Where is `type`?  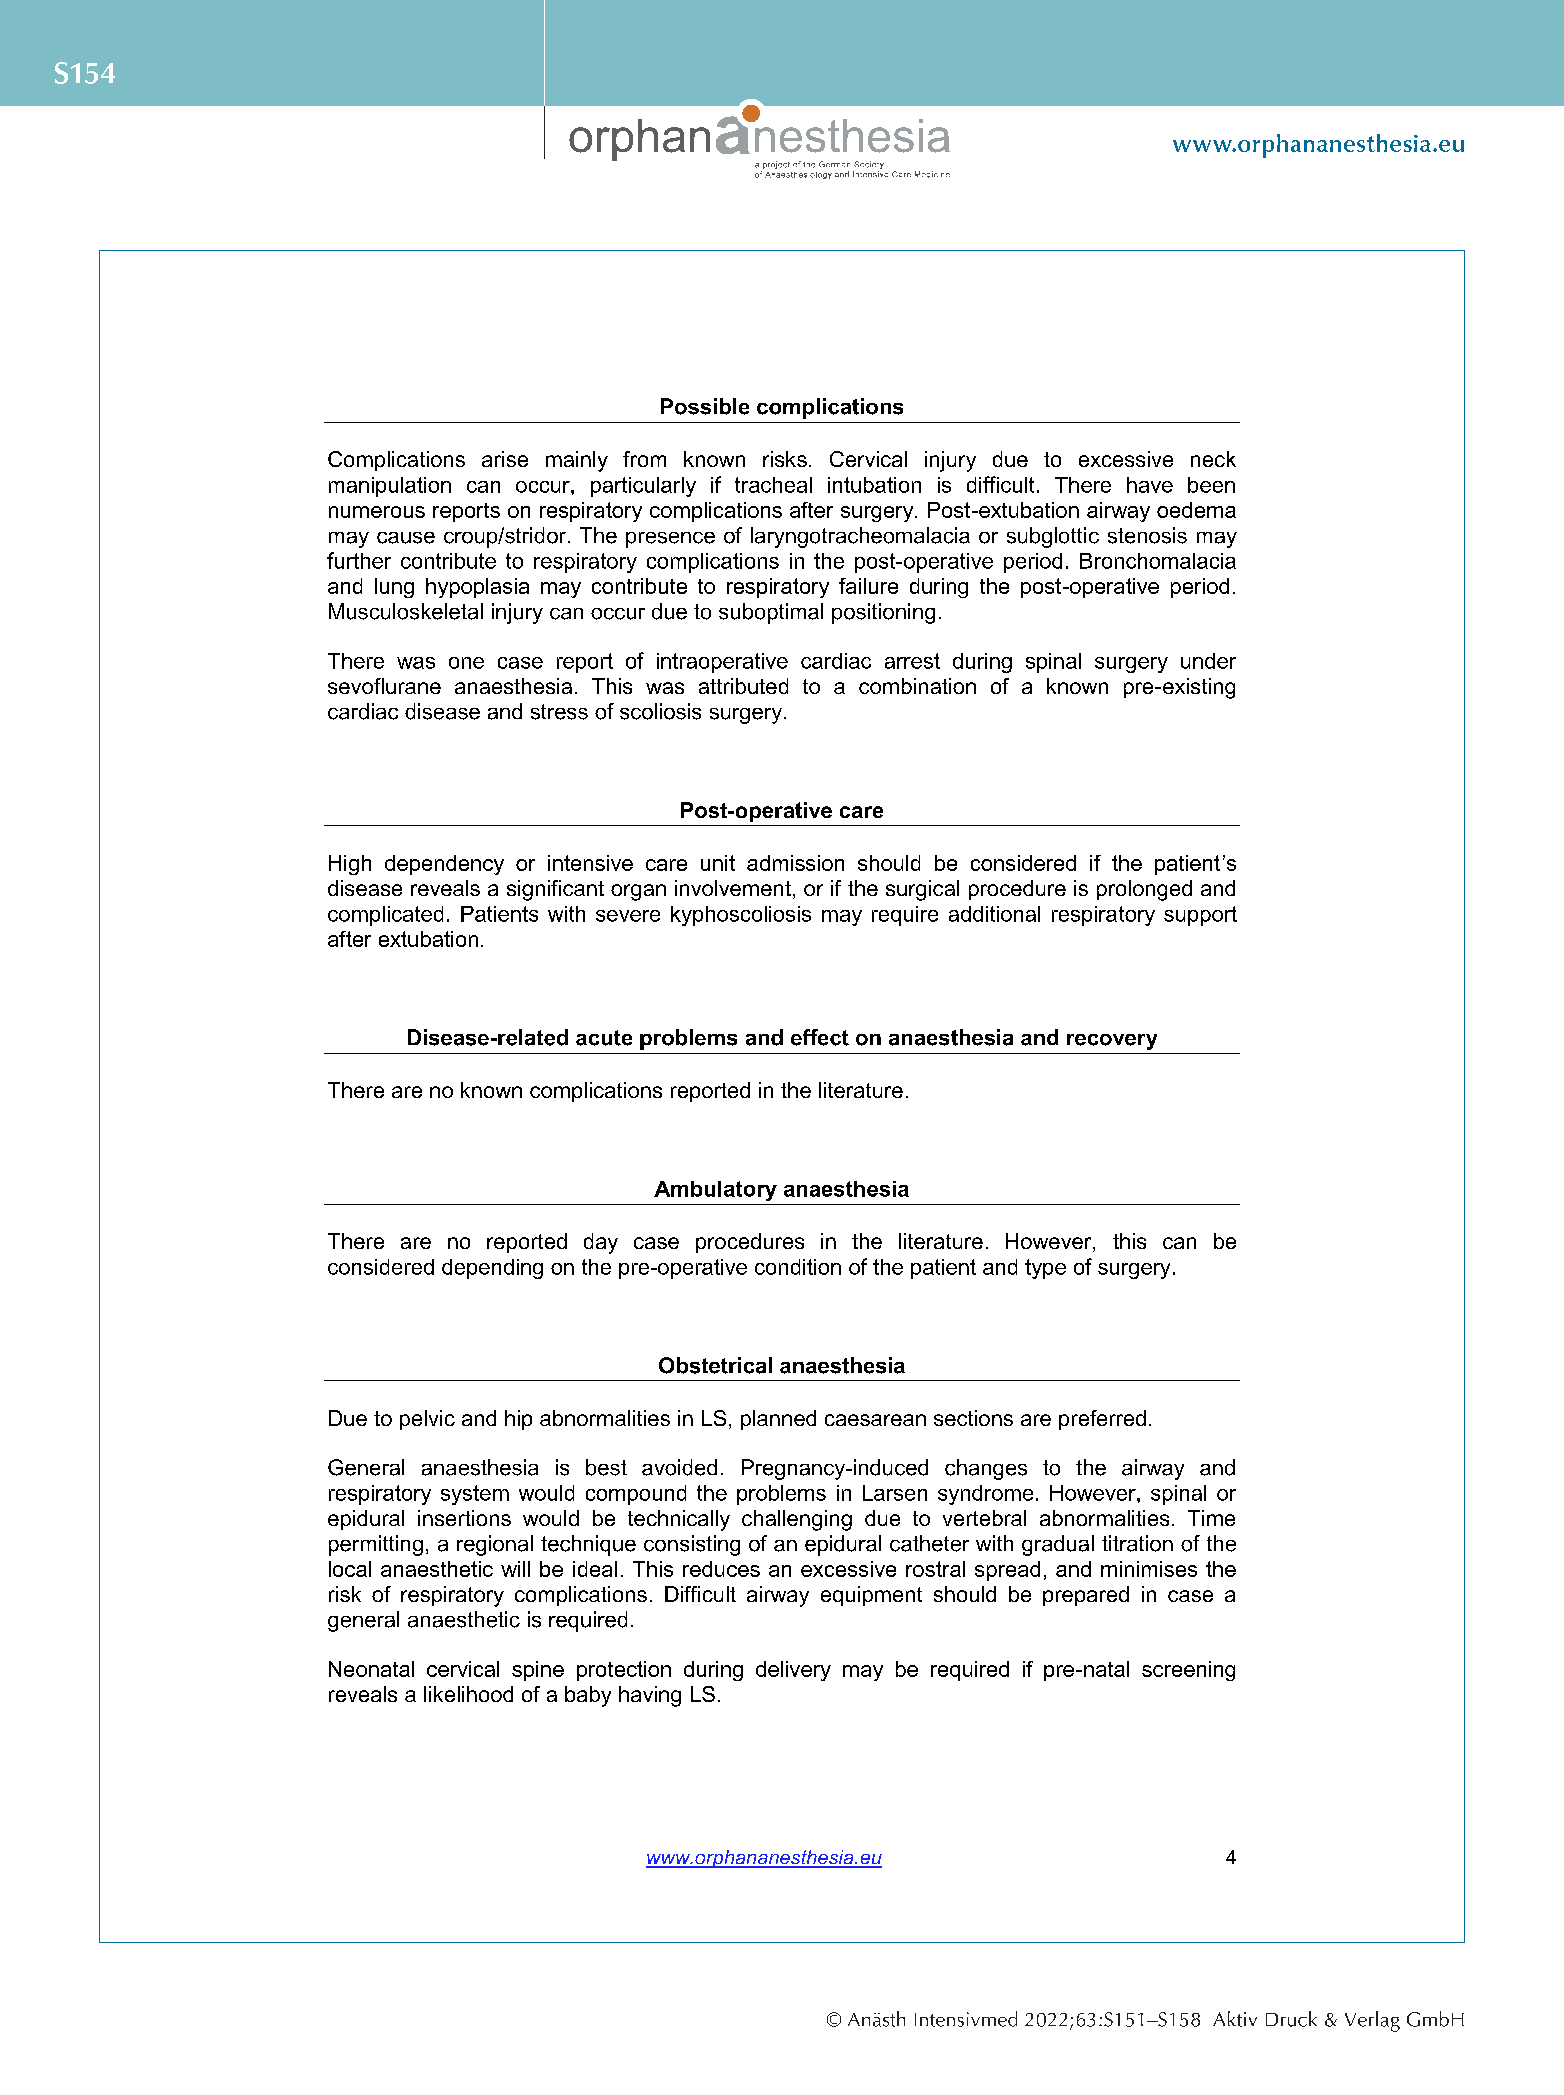 type is located at coordinates (1045, 1269).
